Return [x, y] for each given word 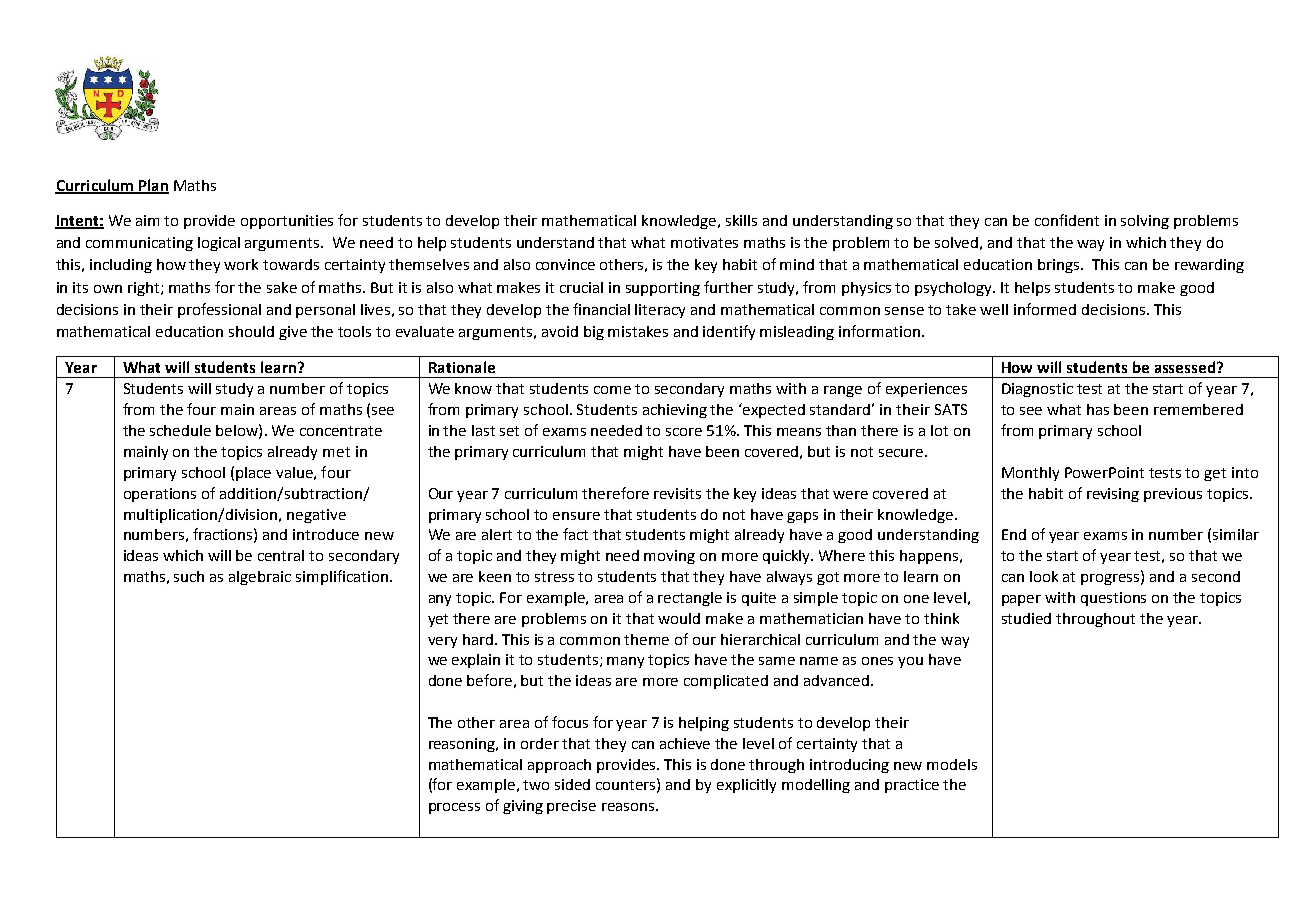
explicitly [746, 786]
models [952, 764]
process [454, 808]
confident [1067, 220]
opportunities [287, 222]
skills [741, 220]
